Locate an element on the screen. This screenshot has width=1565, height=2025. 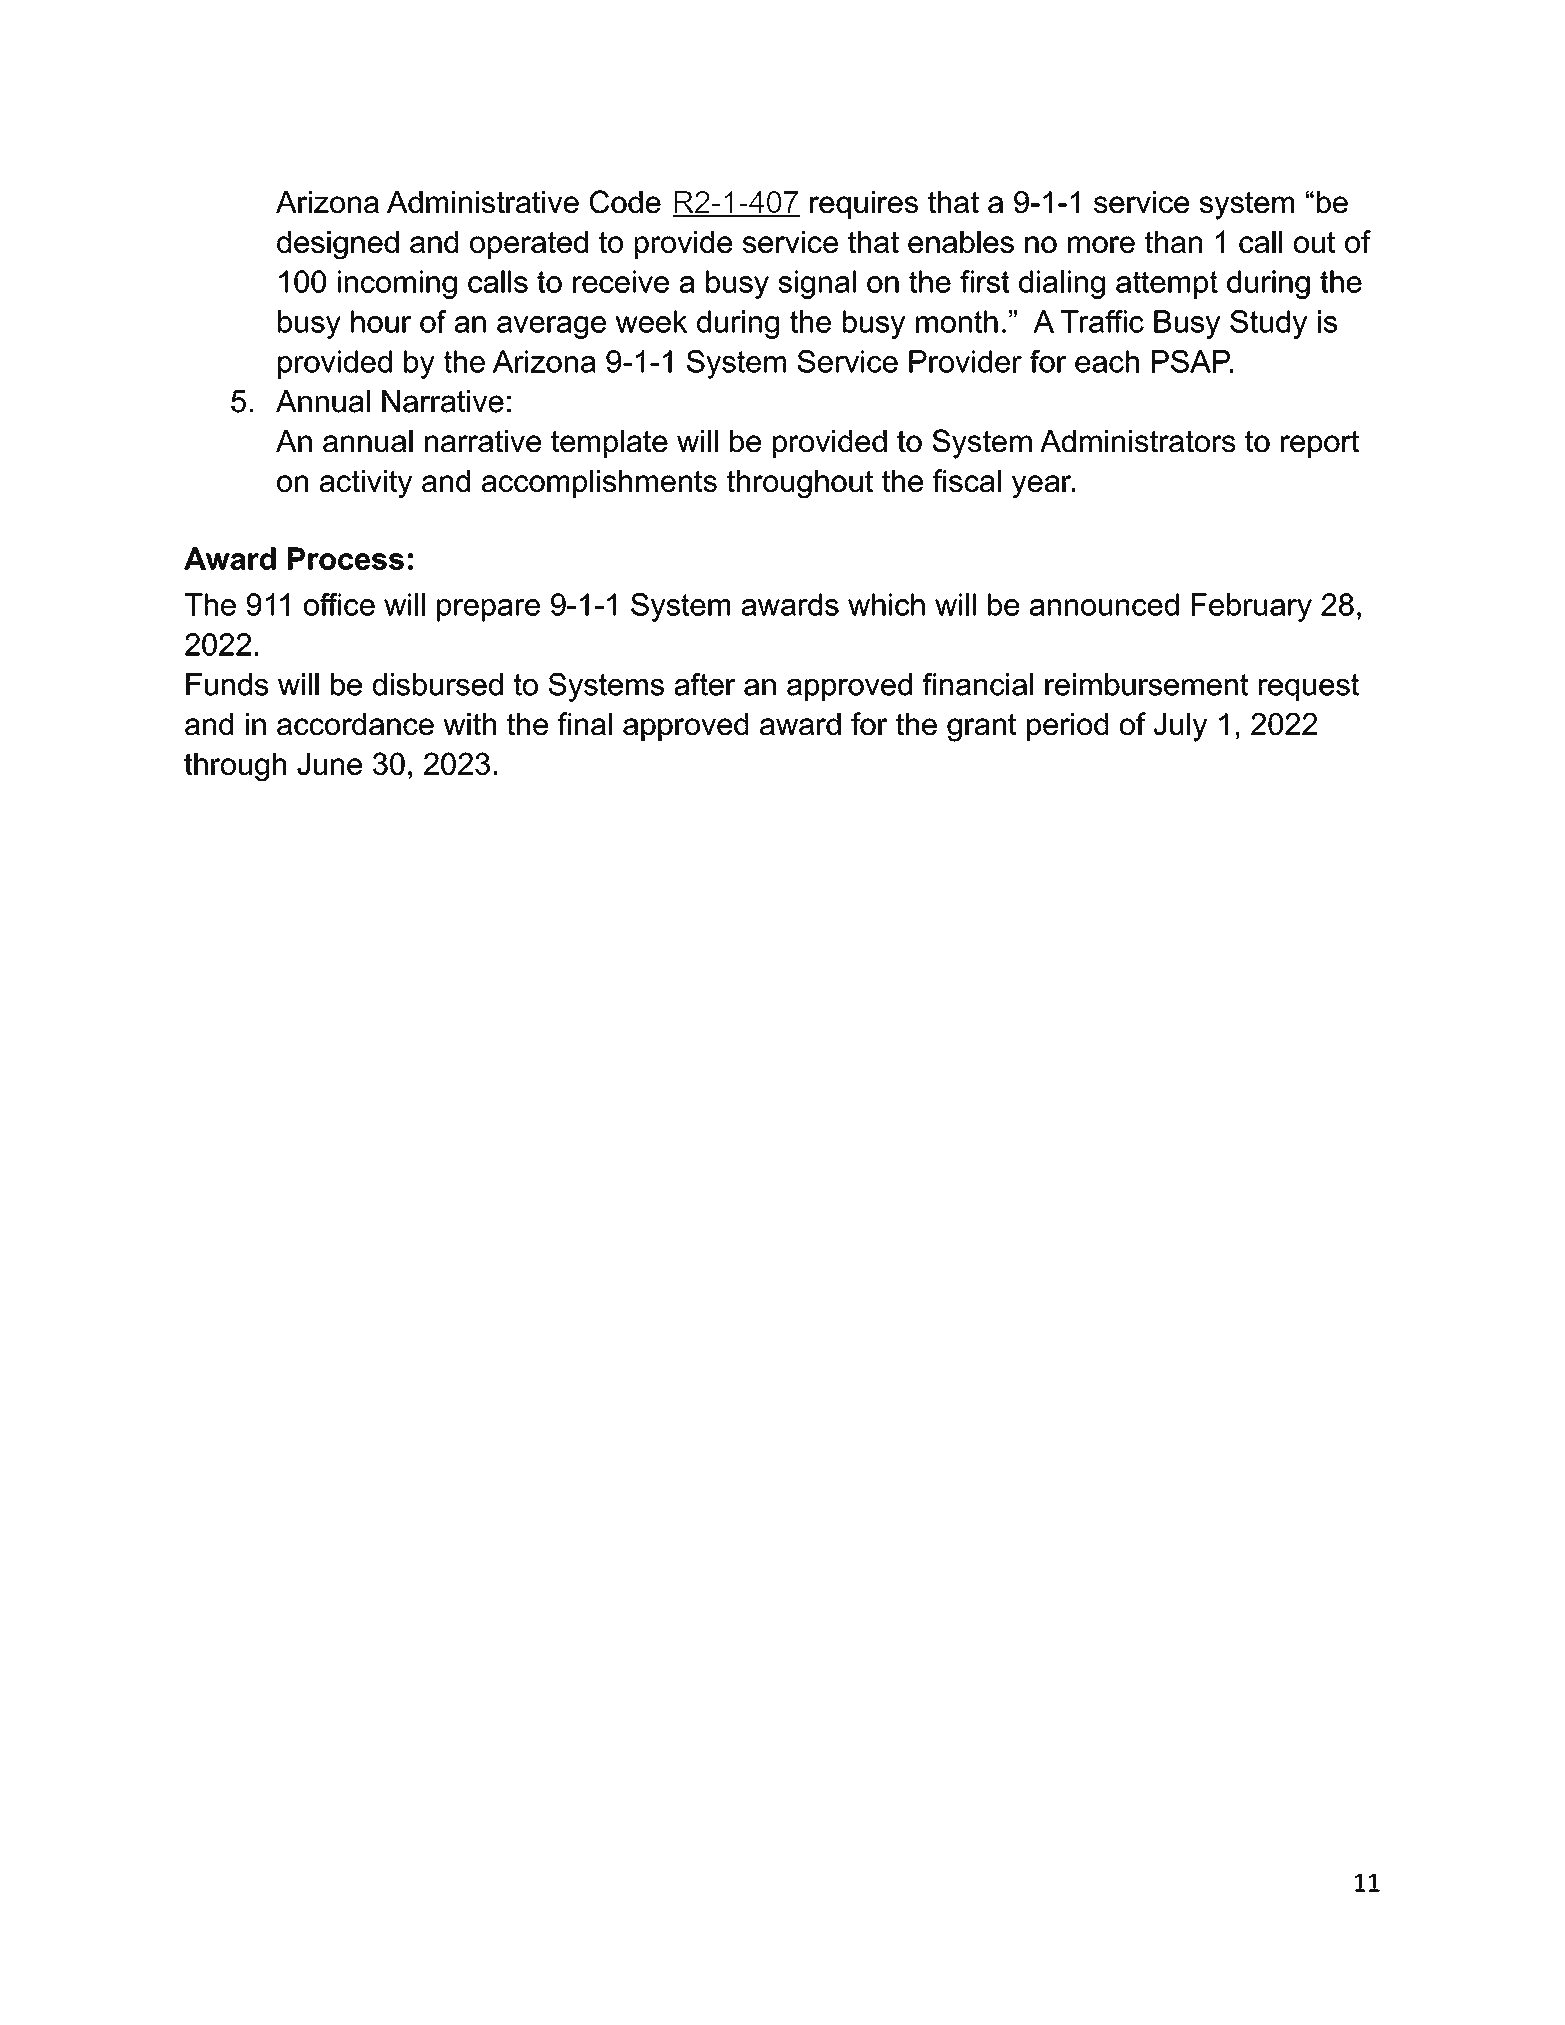
accomplishments is located at coordinates (599, 484).
